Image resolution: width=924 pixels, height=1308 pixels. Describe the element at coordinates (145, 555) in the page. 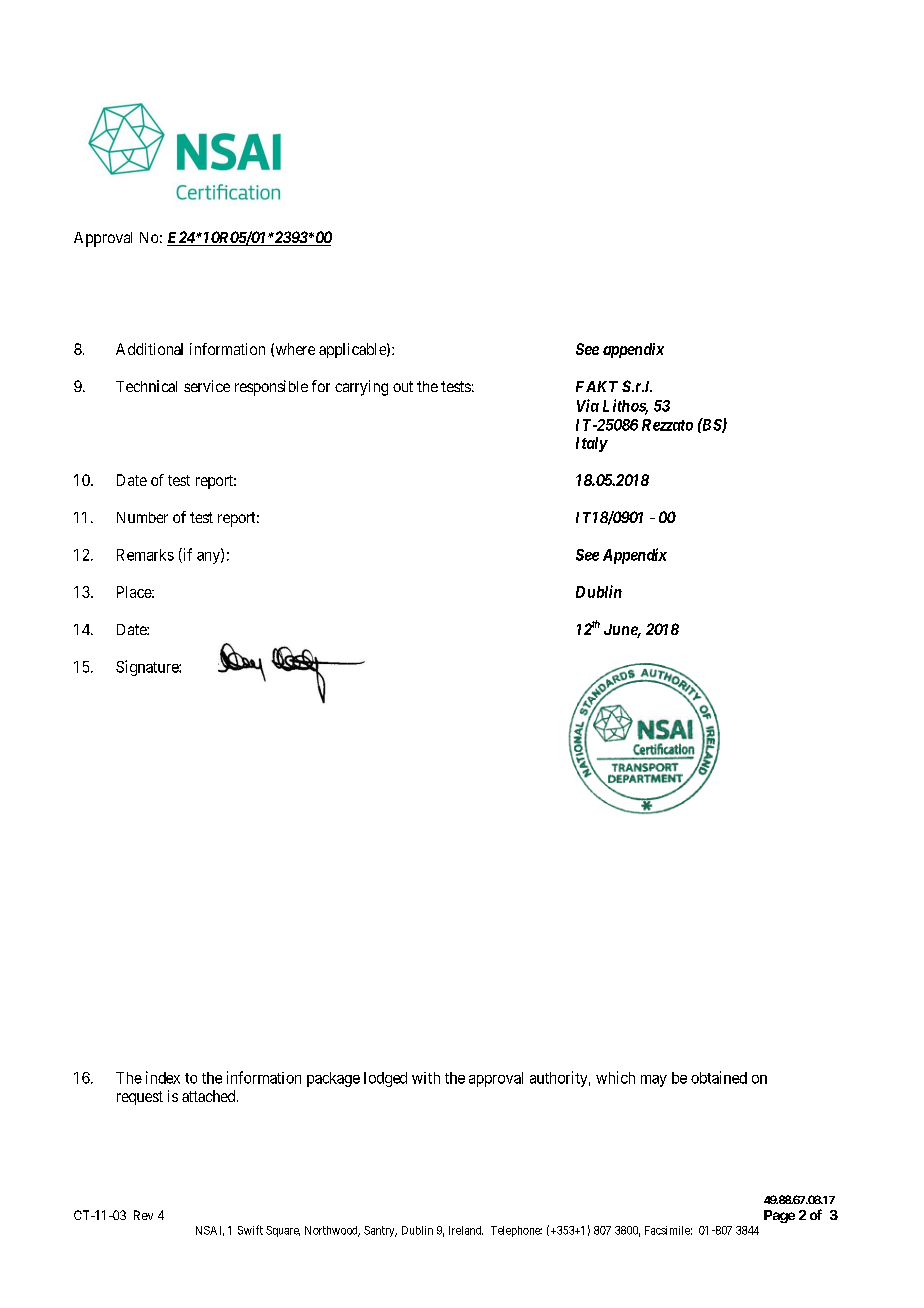

I see `Remarks` at that location.
